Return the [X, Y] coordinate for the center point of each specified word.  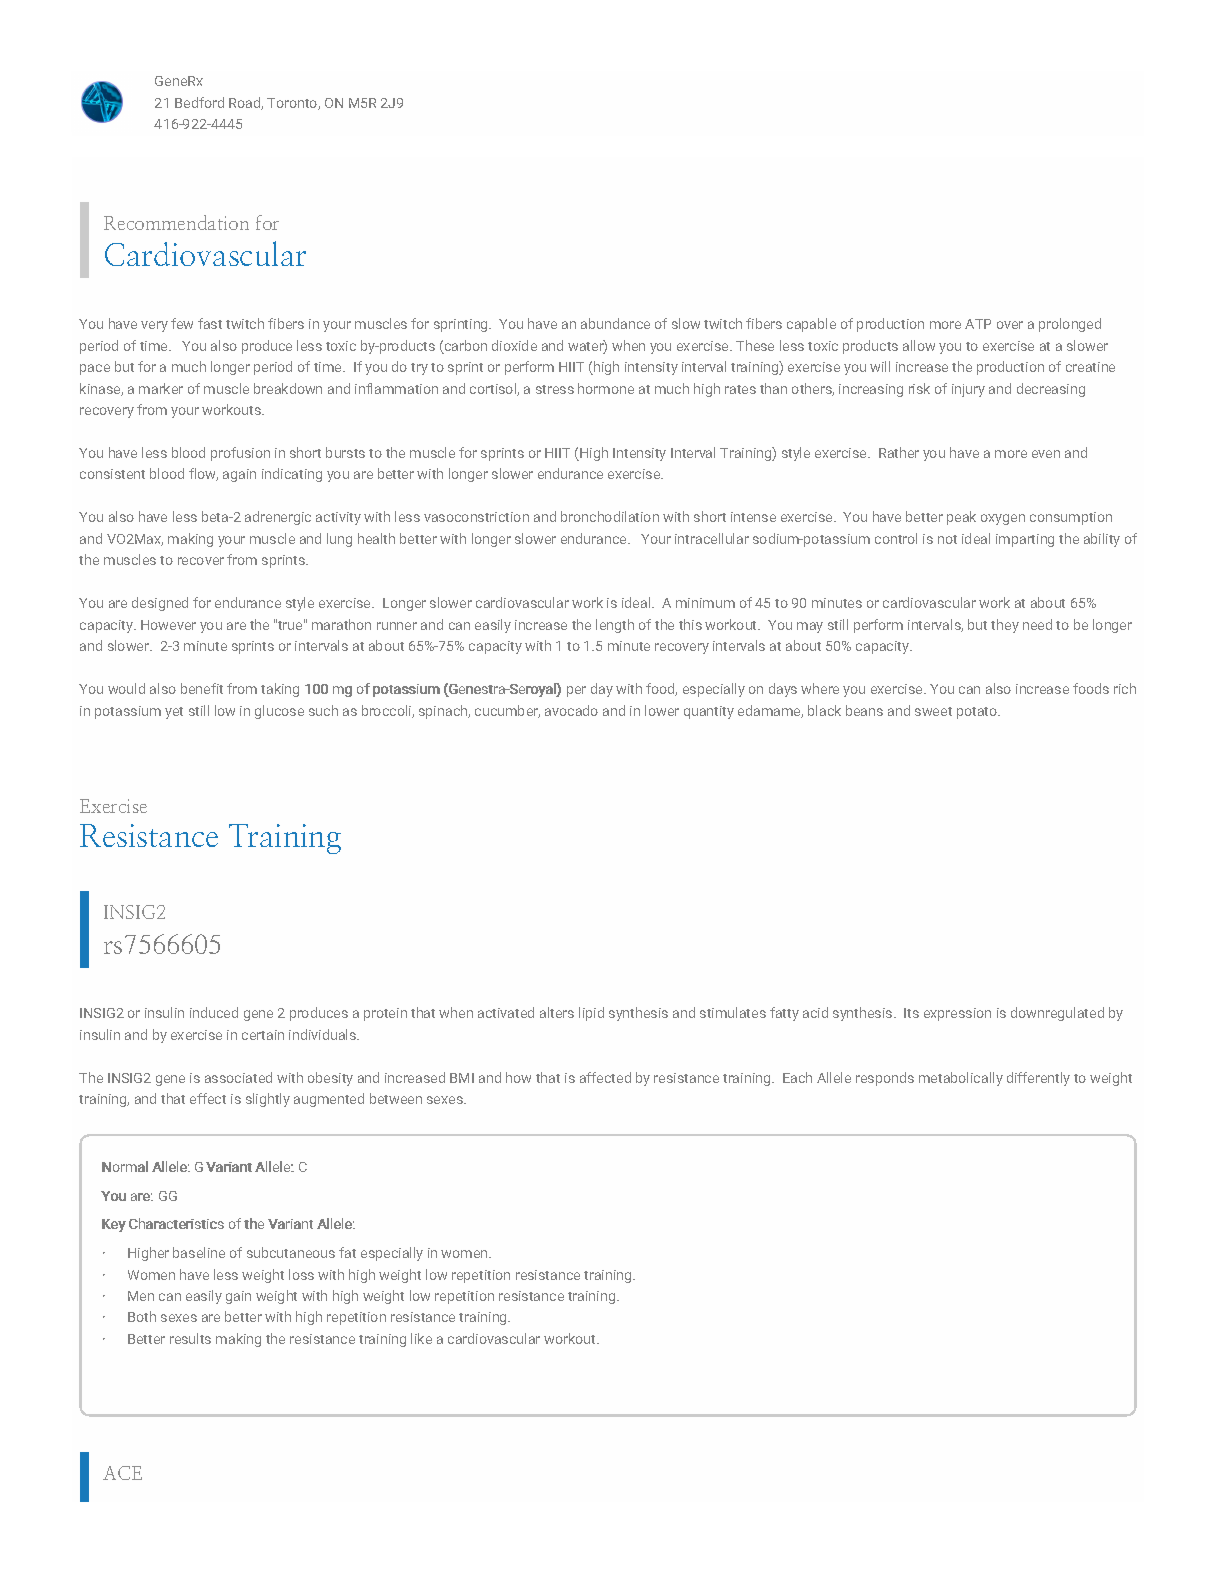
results [190, 1338]
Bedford [199, 102]
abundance [615, 323]
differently [1038, 1079]
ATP [978, 324]
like [421, 1338]
